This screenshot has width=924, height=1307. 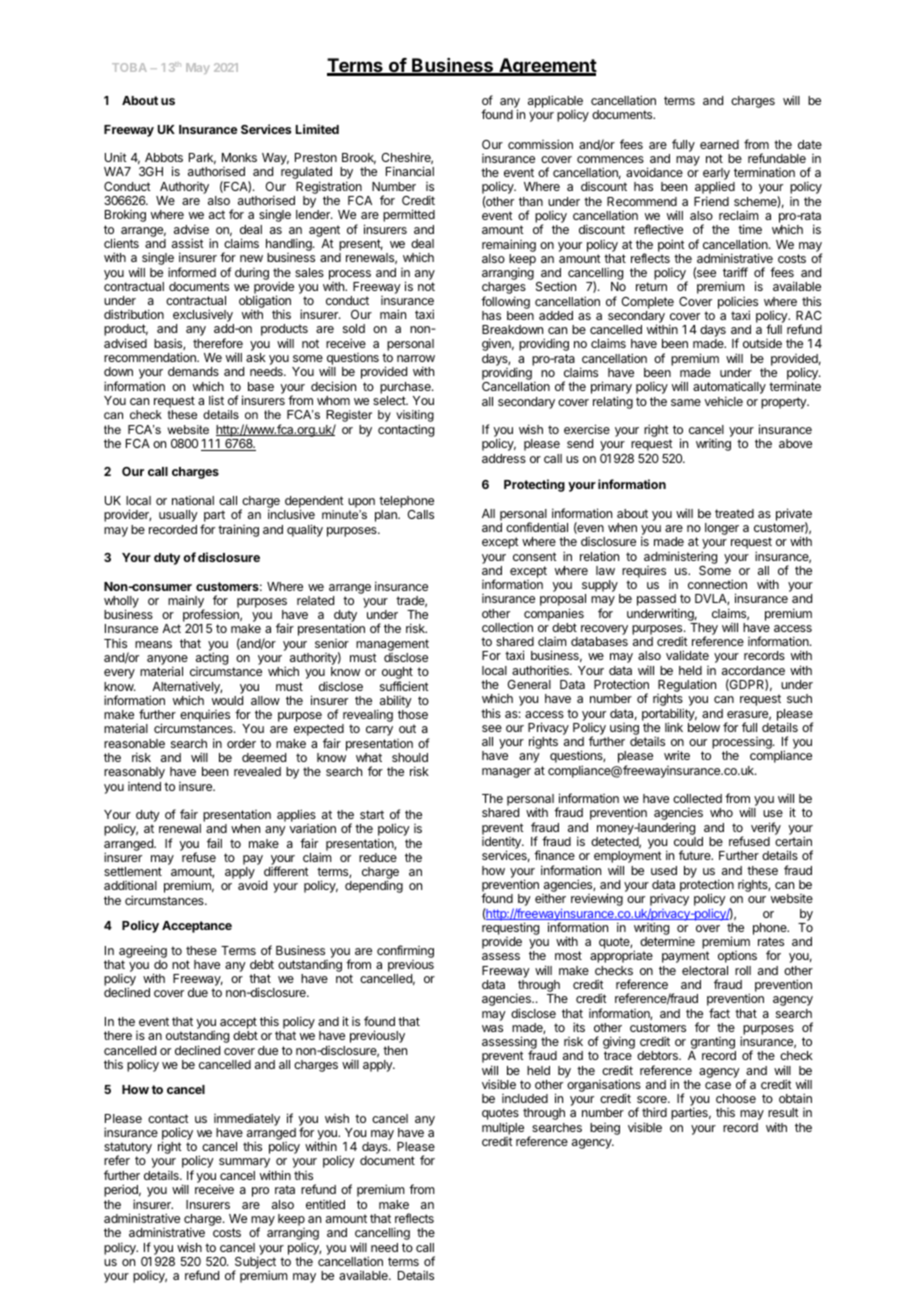 What do you see at coordinates (719, 144) in the screenshot?
I see `earned` at bounding box center [719, 144].
